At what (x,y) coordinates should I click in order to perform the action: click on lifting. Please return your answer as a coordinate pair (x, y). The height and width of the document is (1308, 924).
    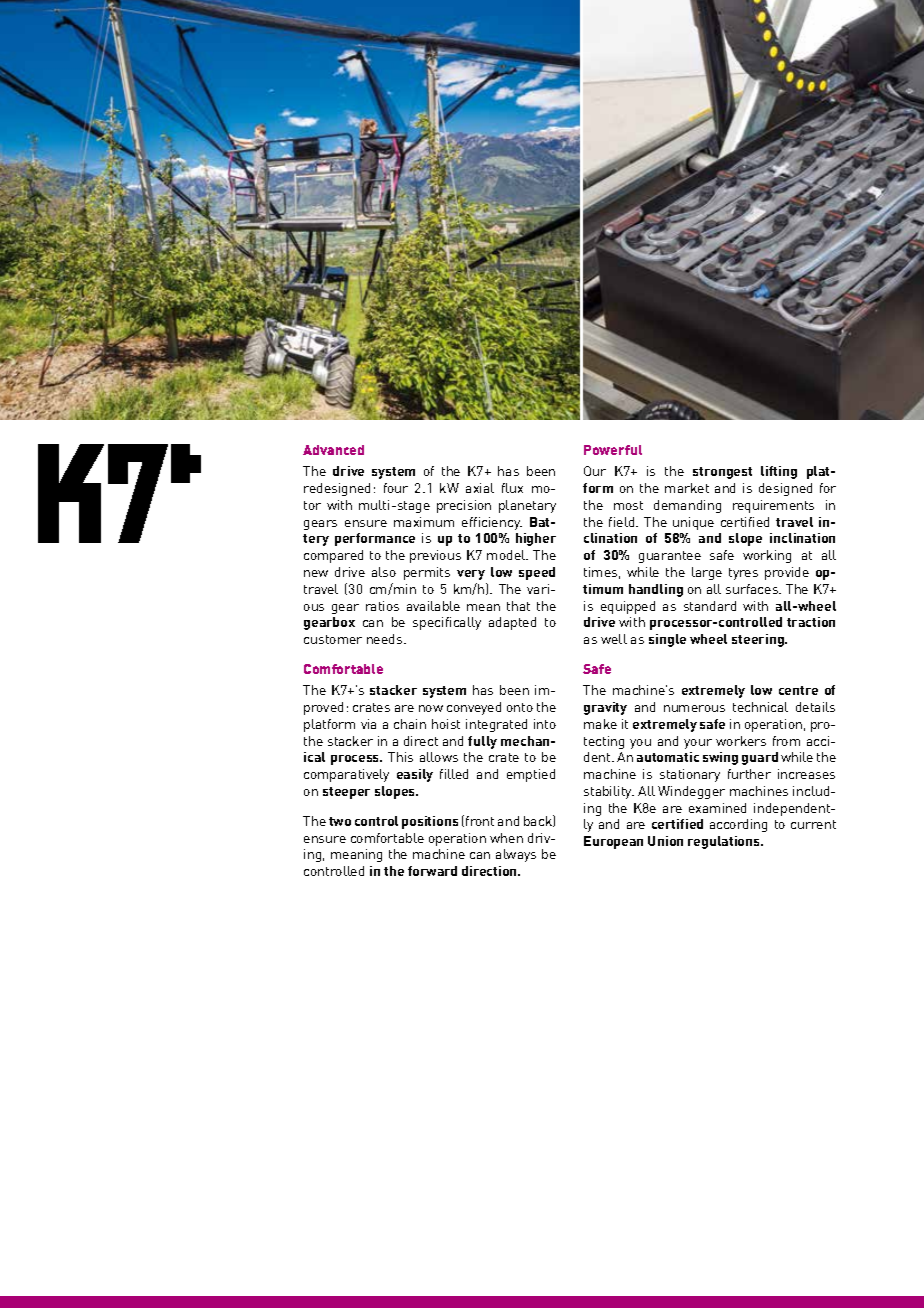
    Looking at the image, I should click on (779, 472).
